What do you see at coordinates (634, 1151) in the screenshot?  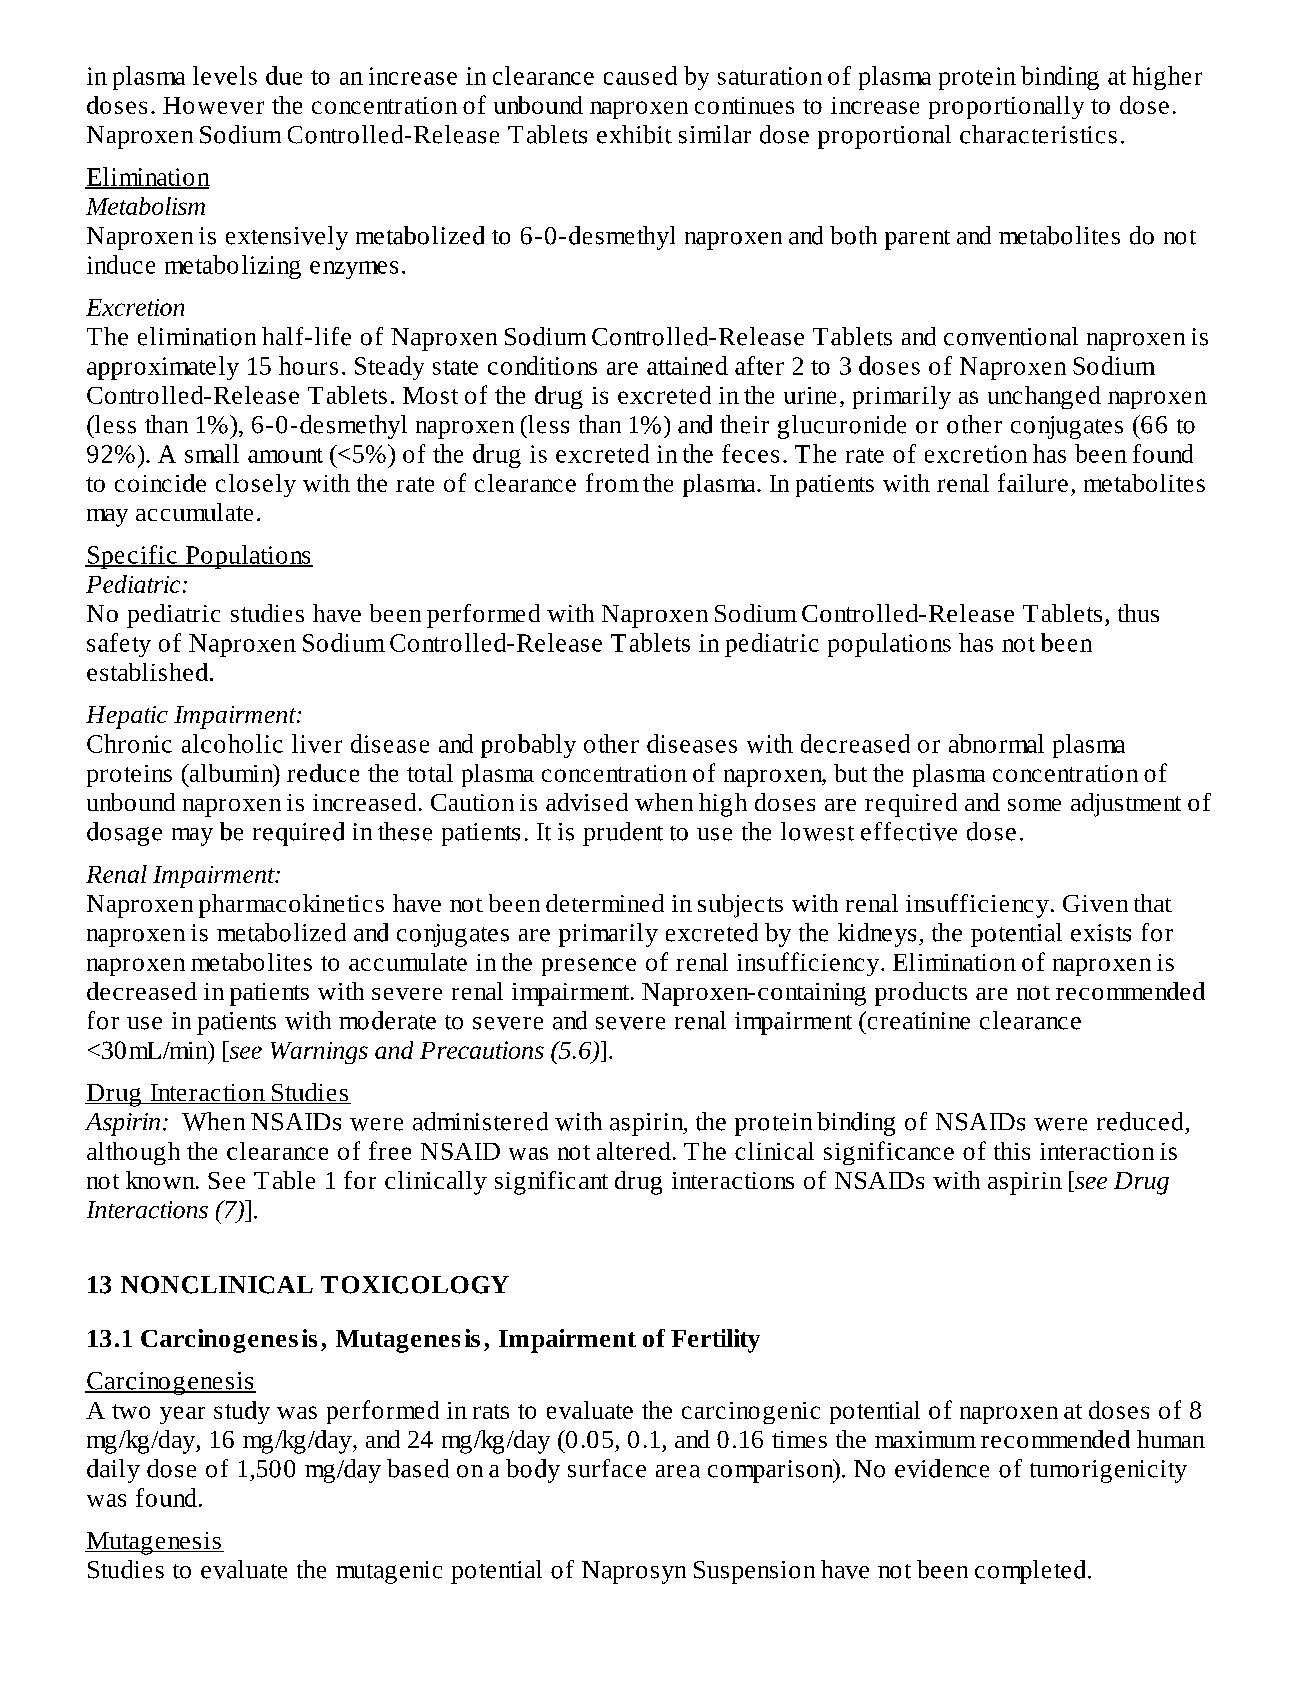 I see `altered` at bounding box center [634, 1151].
